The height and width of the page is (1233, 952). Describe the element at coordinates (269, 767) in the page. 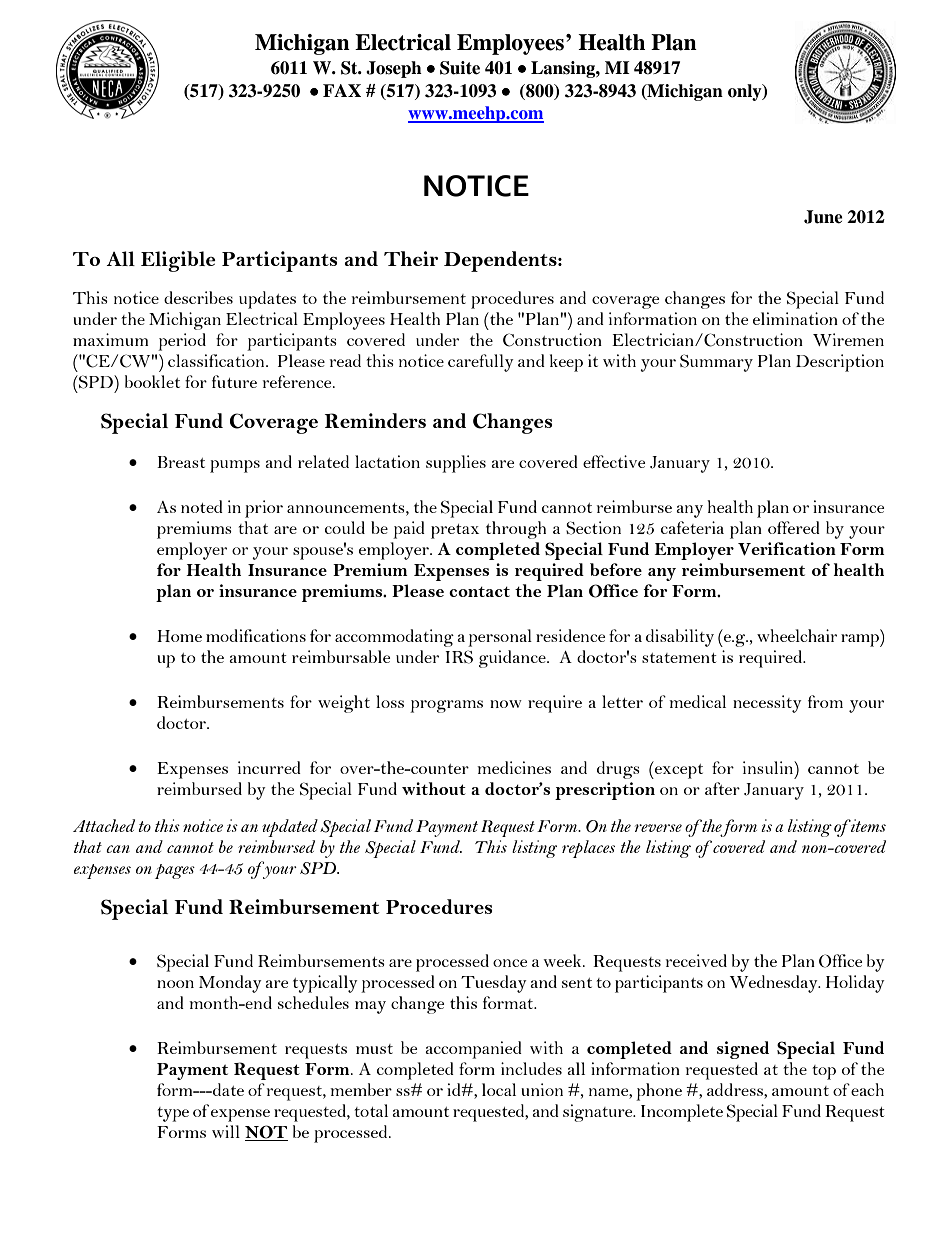

I see `incurred` at that location.
